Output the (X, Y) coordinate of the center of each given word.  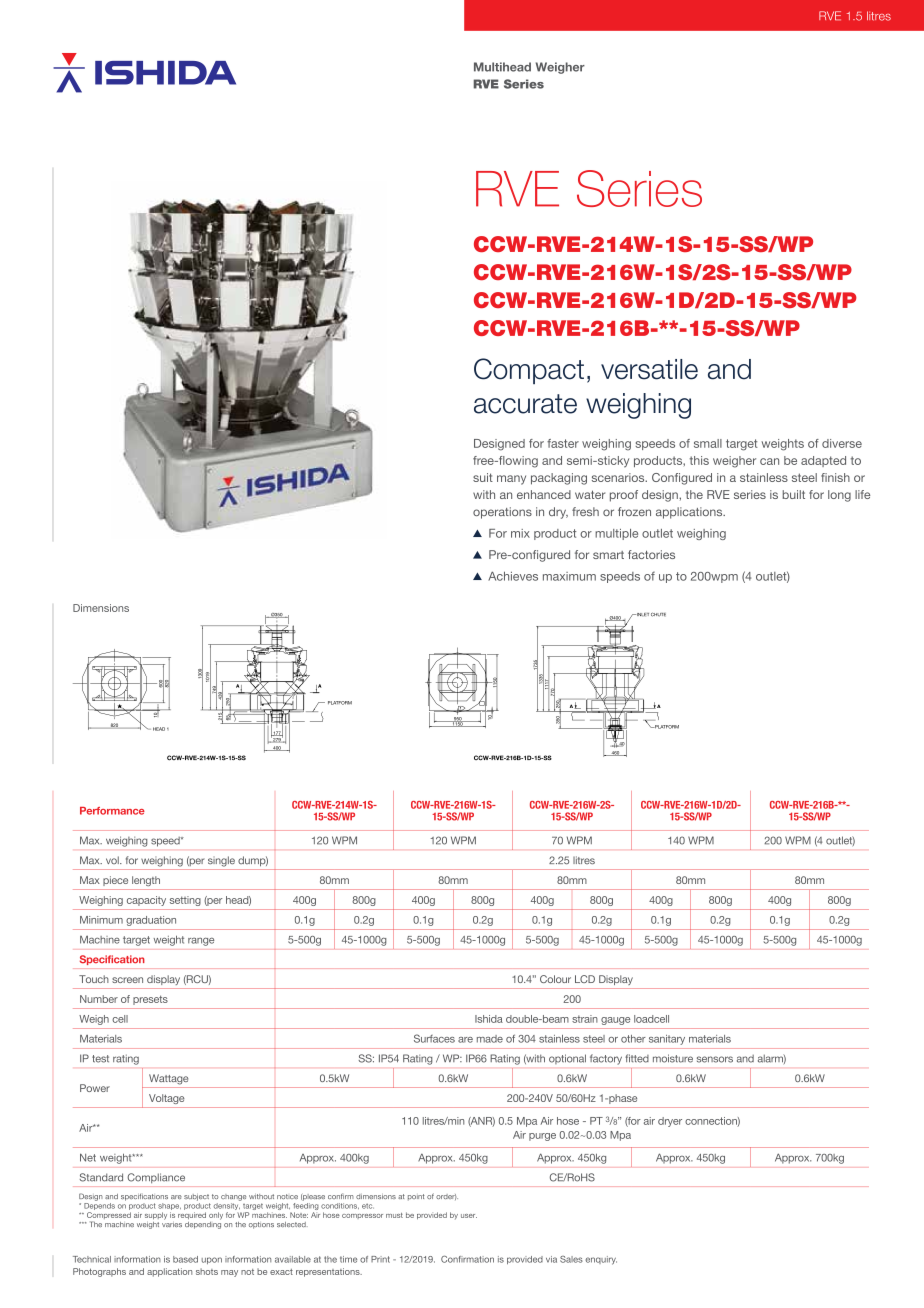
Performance (112, 811)
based (185, 1259)
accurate (525, 404)
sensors (715, 1059)
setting (185, 901)
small (708, 443)
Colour (555, 979)
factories (651, 554)
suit (483, 477)
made (490, 1039)
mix (520, 533)
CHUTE (658, 615)
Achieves (513, 576)
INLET (642, 614)
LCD (585, 979)
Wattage (168, 1079)
